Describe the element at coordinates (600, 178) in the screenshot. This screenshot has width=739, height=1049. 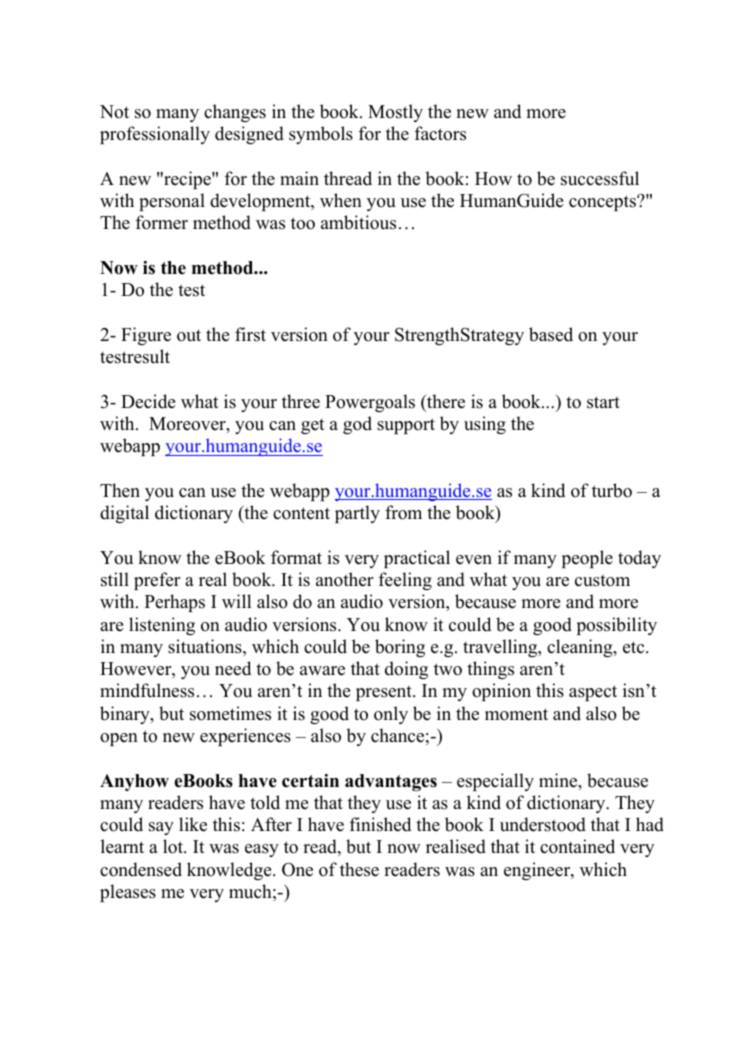
I see `successful` at that location.
